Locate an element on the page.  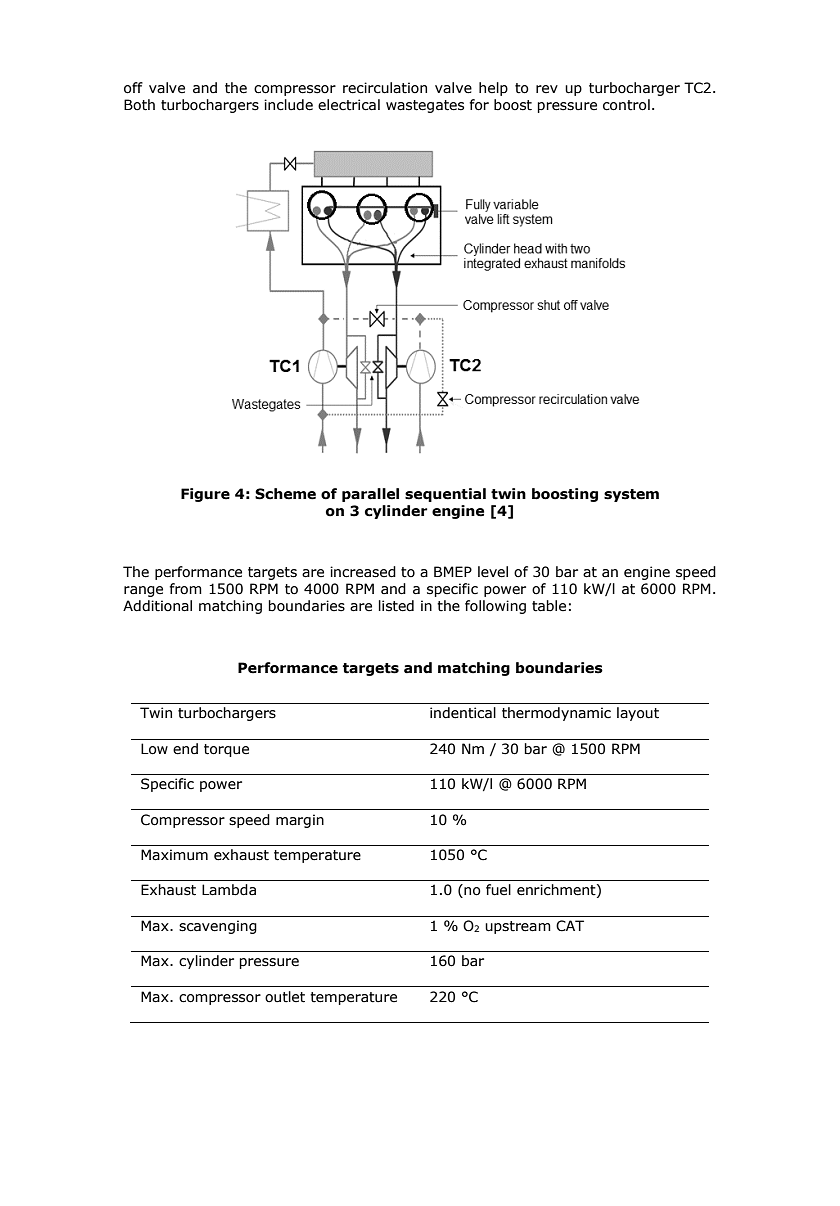
listed is located at coordinates (396, 606).
